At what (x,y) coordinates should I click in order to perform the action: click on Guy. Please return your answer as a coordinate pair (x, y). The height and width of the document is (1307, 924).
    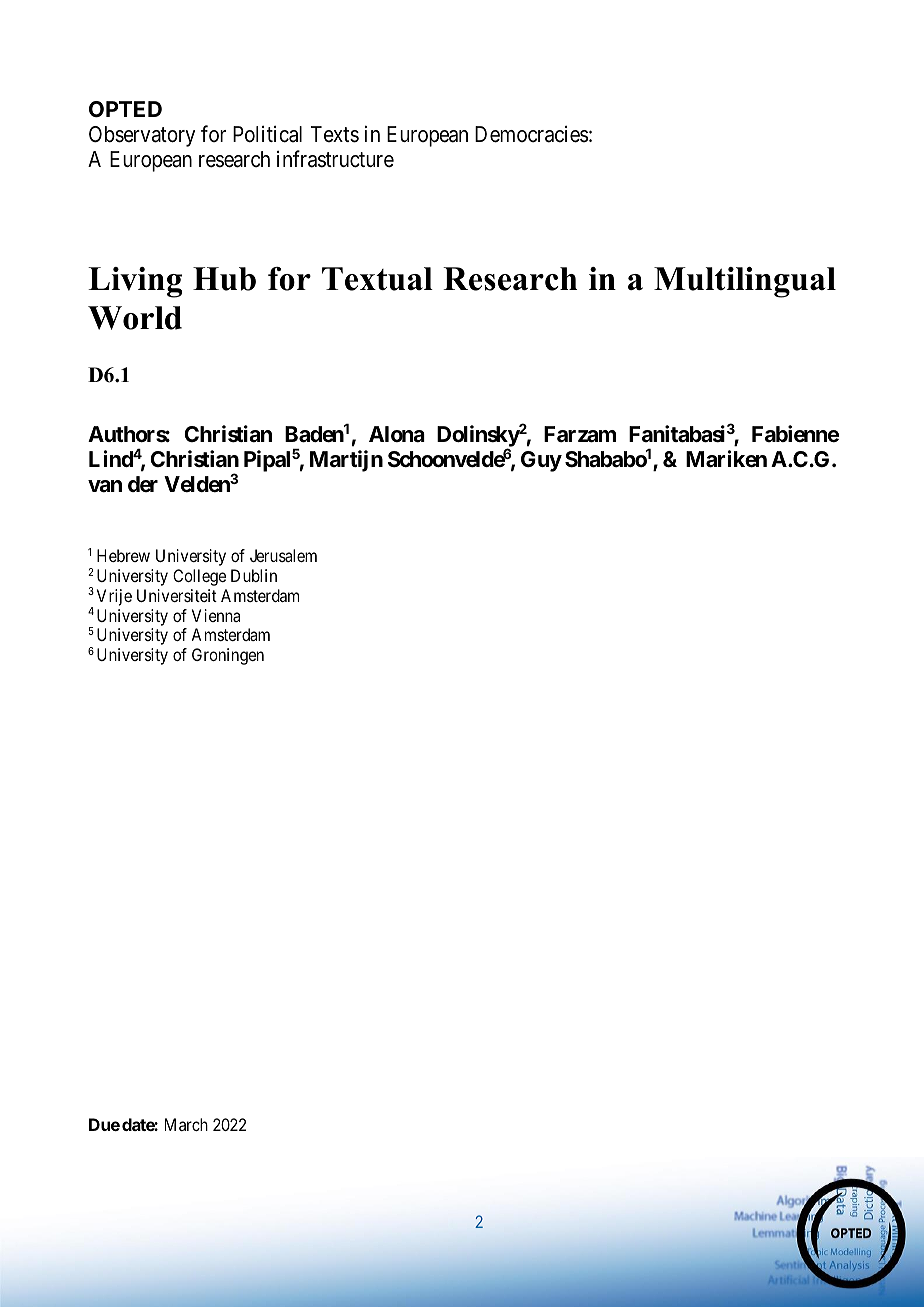
    Looking at the image, I should click on (541, 461).
